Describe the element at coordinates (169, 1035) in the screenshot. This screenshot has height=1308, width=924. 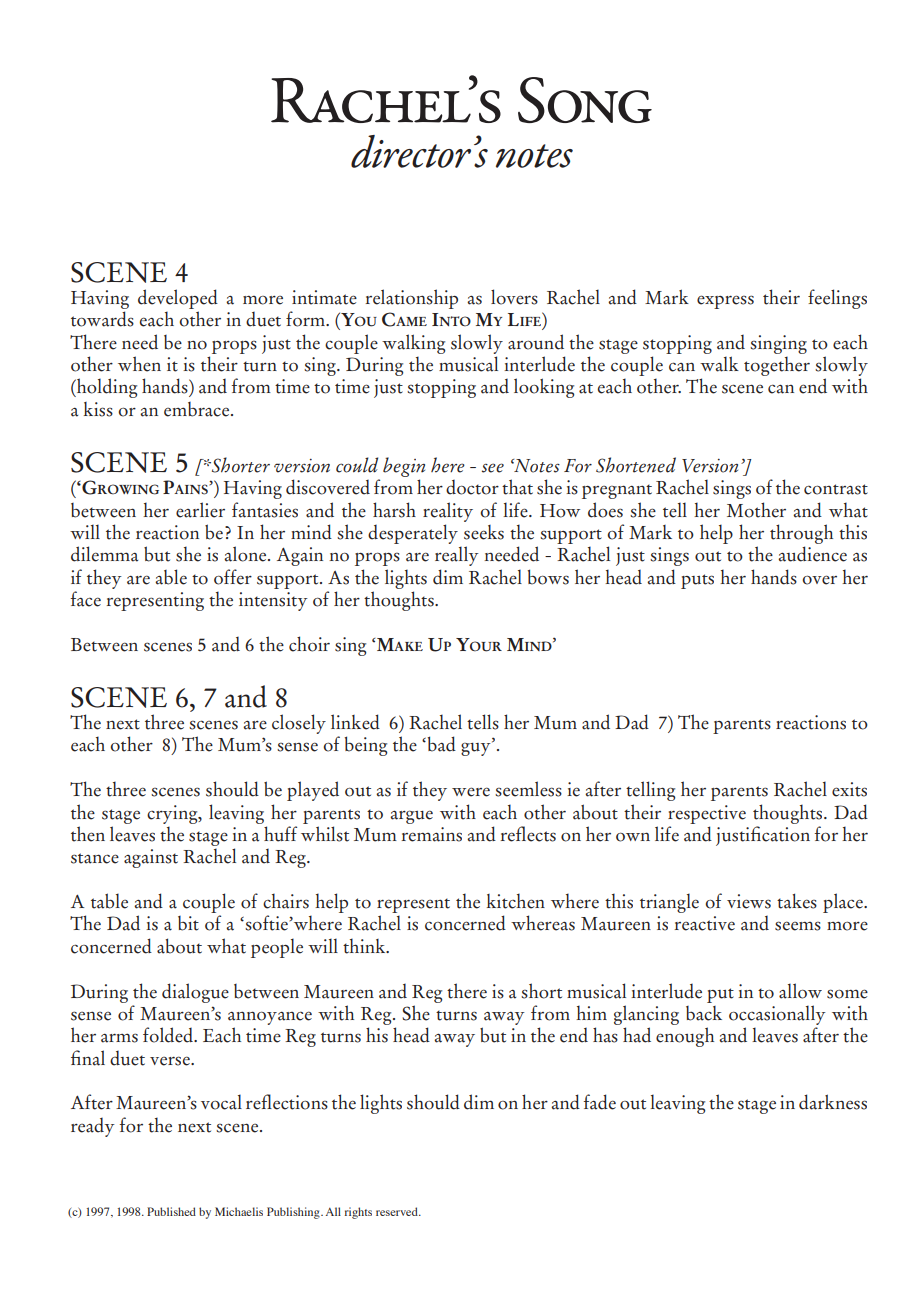
I see `folded` at that location.
